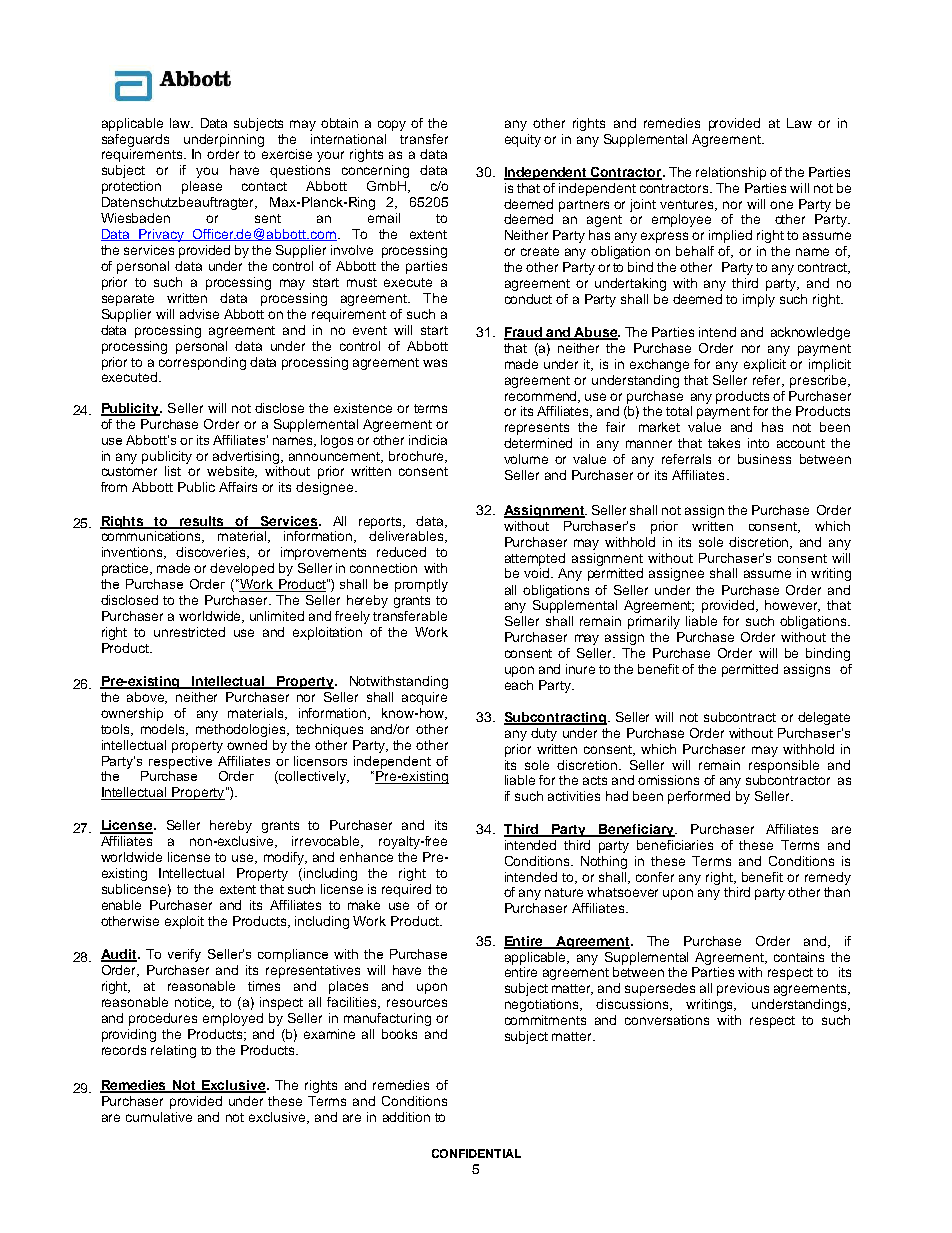 The width and height of the page is (952, 1233). Describe the element at coordinates (828, 878) in the page. I see `remedy` at that location.
